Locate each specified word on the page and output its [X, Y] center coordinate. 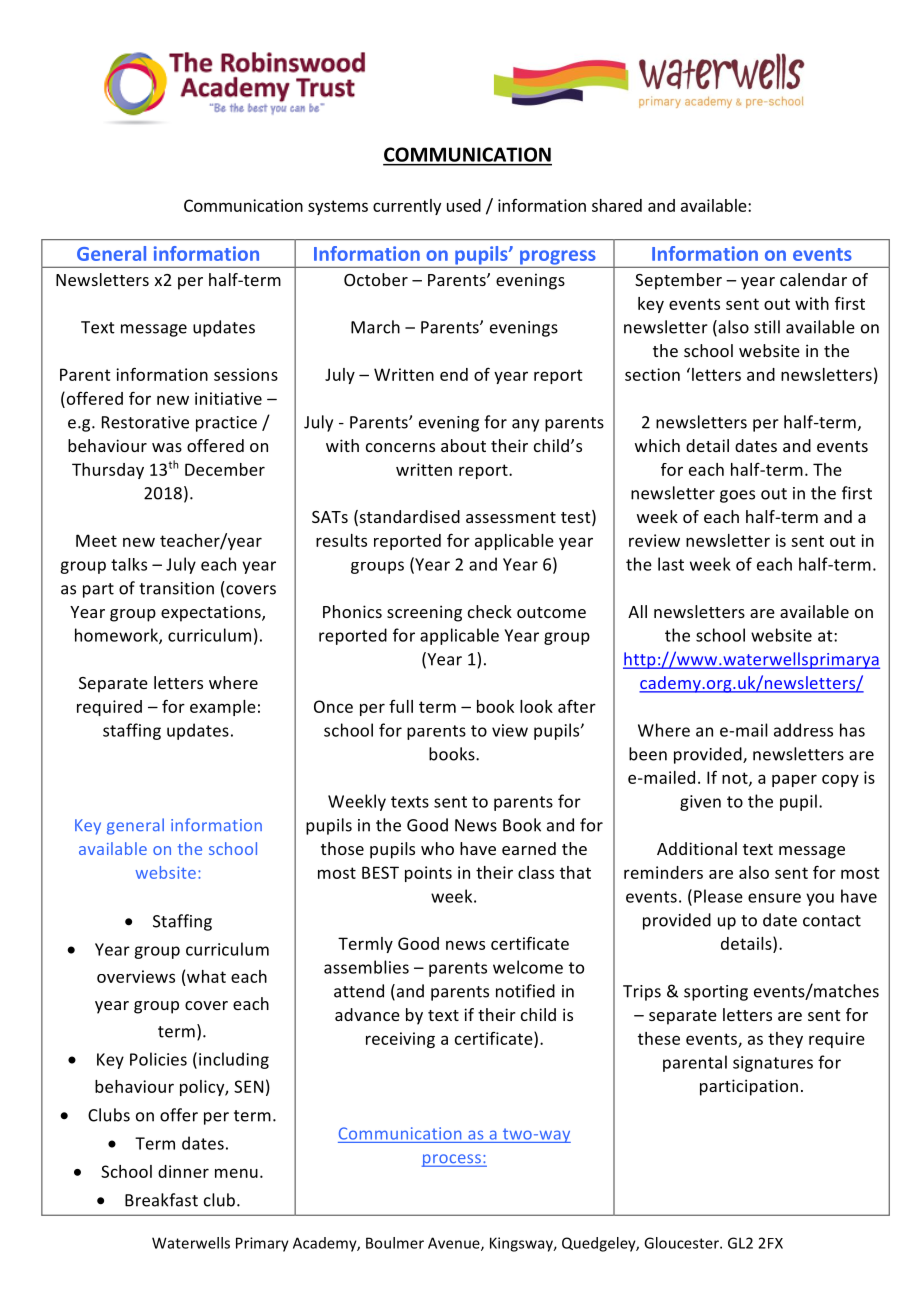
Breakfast [161, 1200]
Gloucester [682, 1243]
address [803, 730]
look [536, 706]
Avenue [455, 1244]
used [464, 205]
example [223, 708]
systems [338, 207]
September [678, 281]
